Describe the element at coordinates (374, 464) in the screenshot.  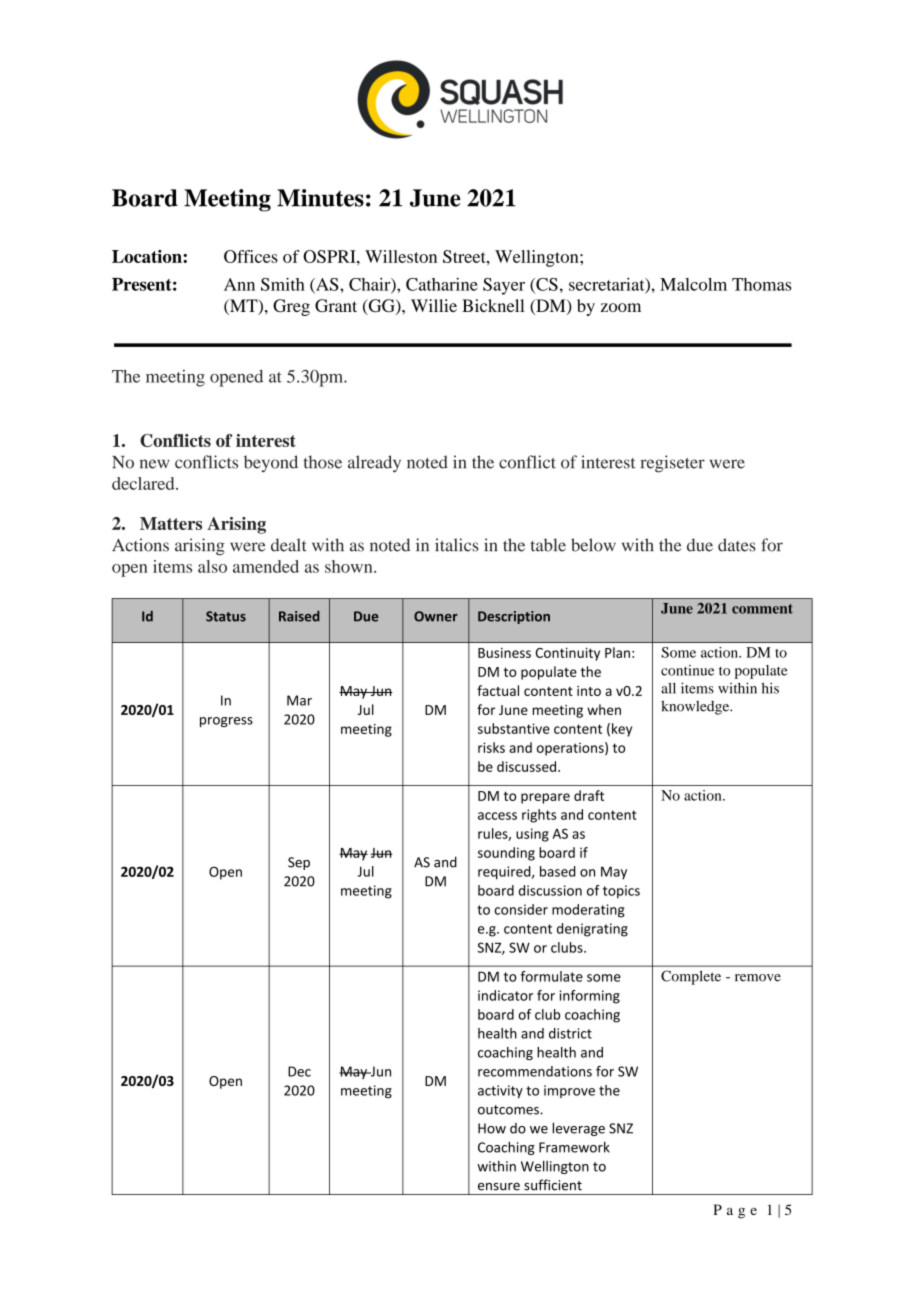
I see `already` at that location.
